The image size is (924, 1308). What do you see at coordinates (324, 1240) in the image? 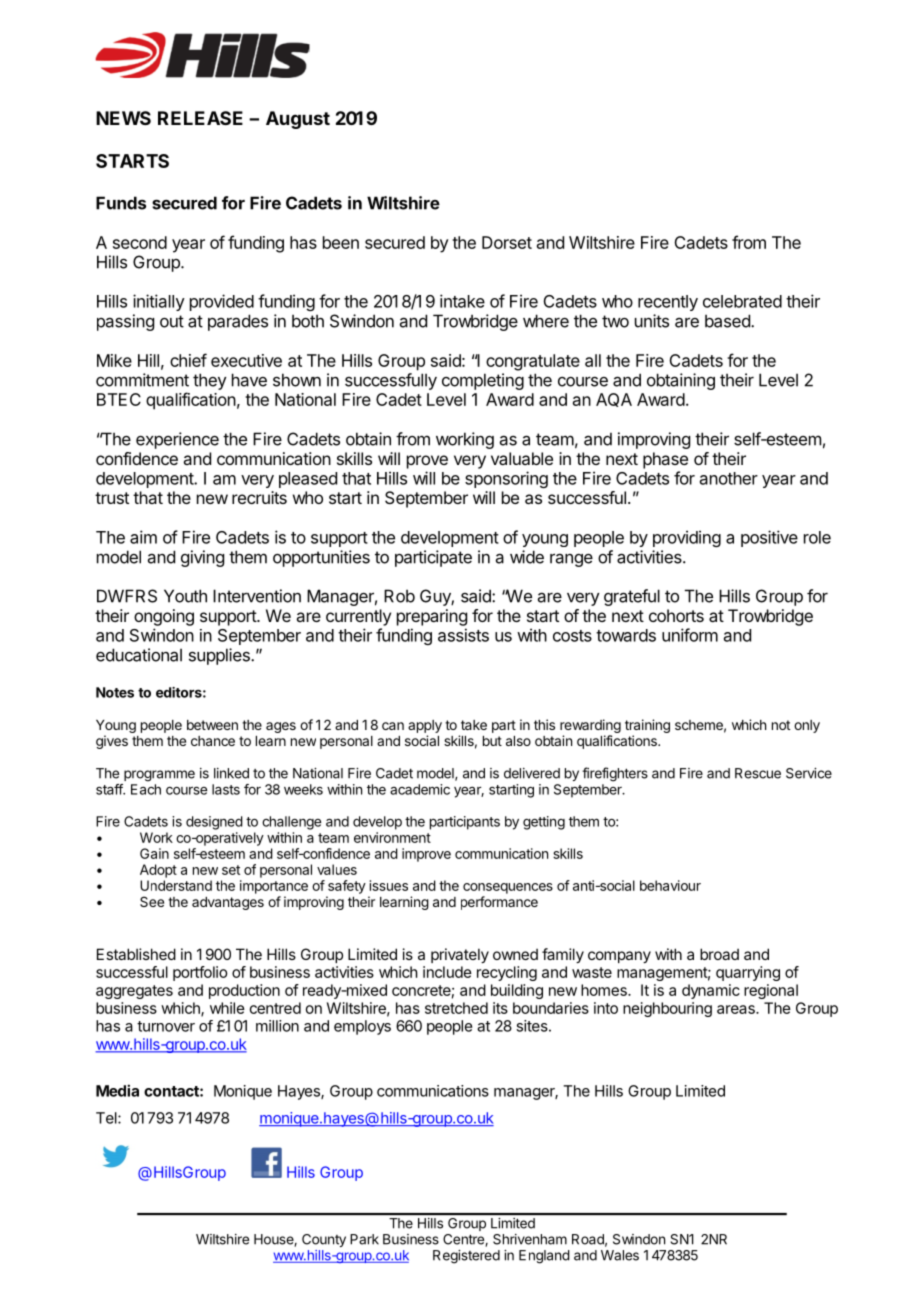
I see `County` at bounding box center [324, 1240].
